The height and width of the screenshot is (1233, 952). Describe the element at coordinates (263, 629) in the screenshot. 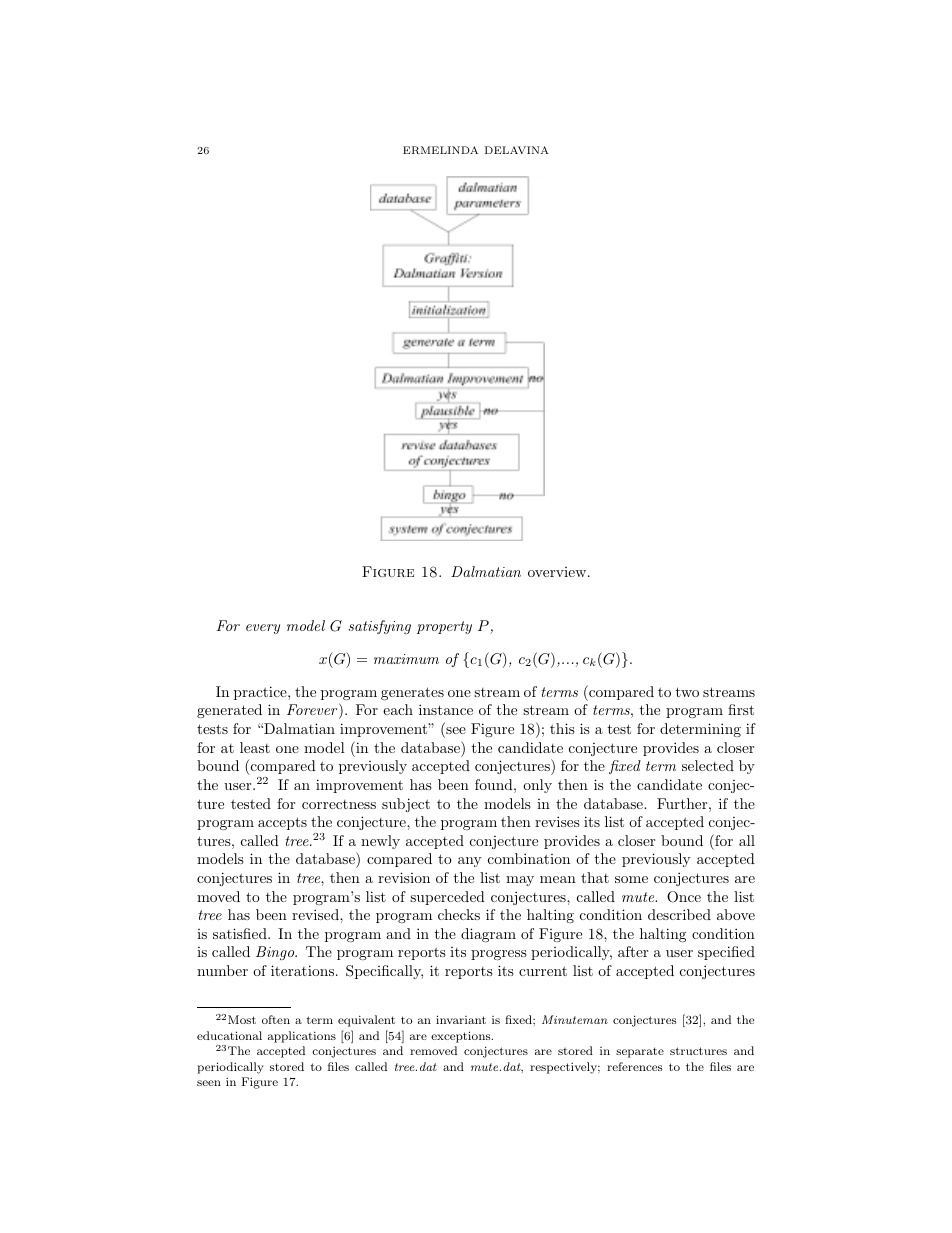

I see `every` at that location.
